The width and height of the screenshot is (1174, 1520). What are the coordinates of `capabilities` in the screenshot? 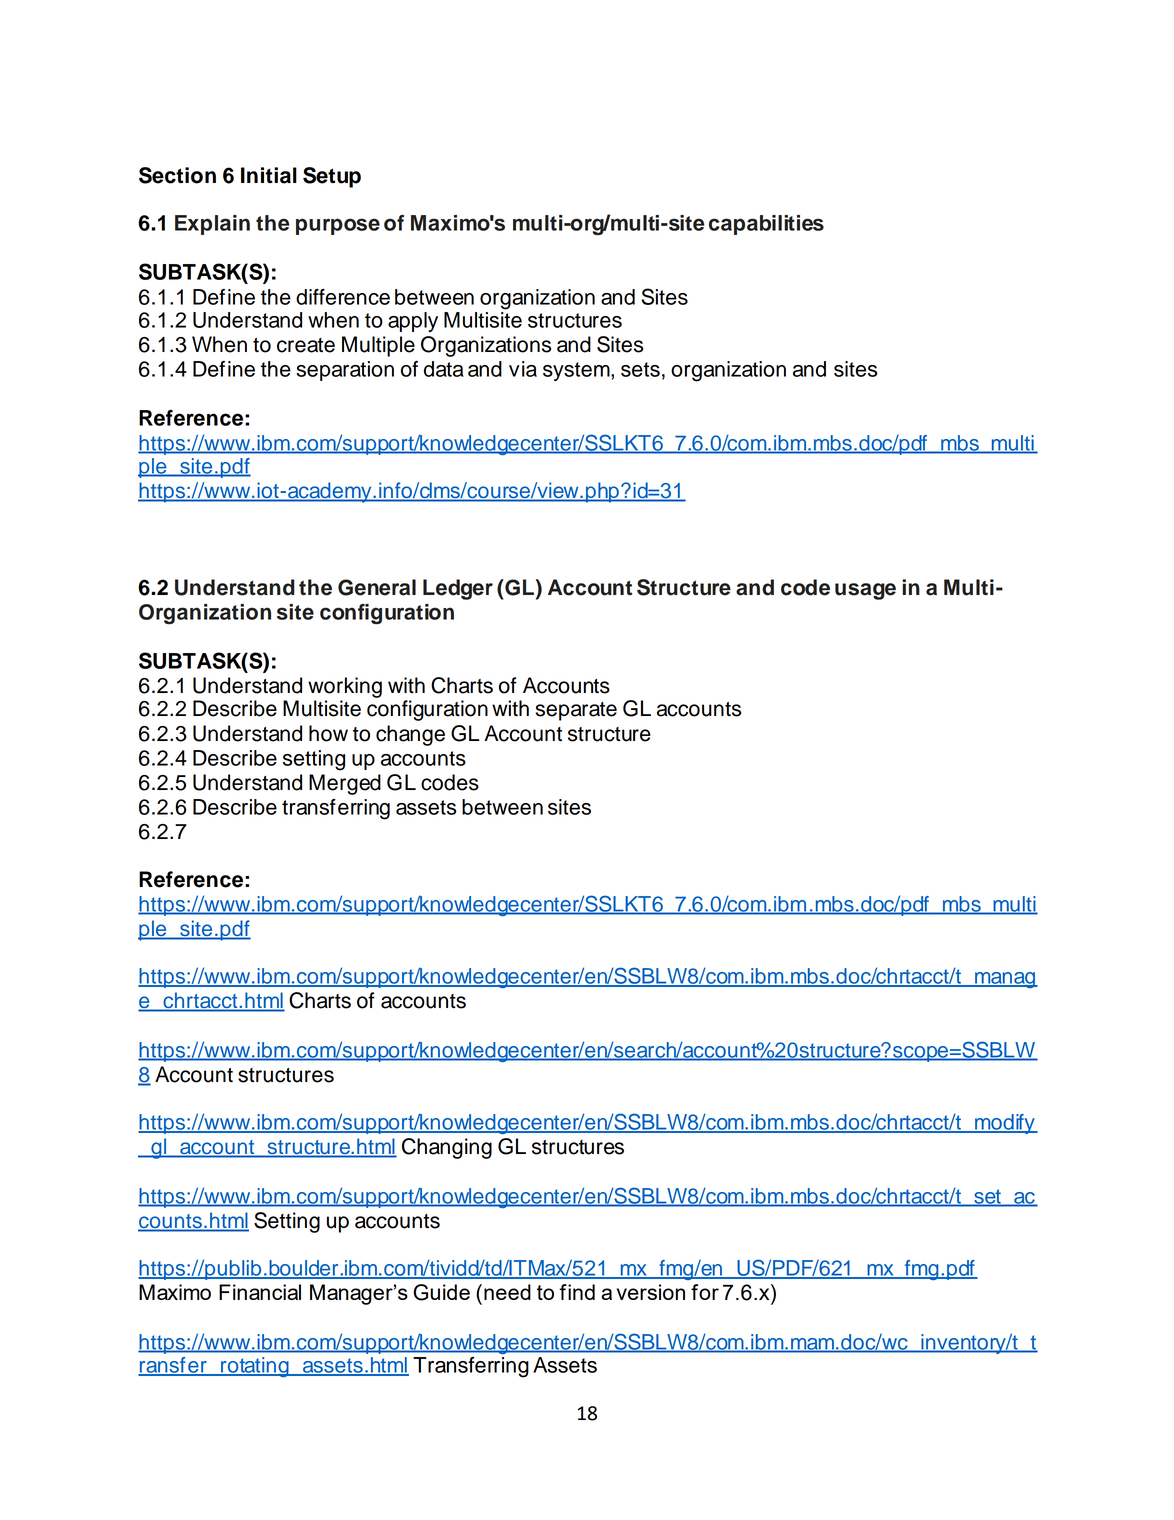 It's located at (766, 225).
